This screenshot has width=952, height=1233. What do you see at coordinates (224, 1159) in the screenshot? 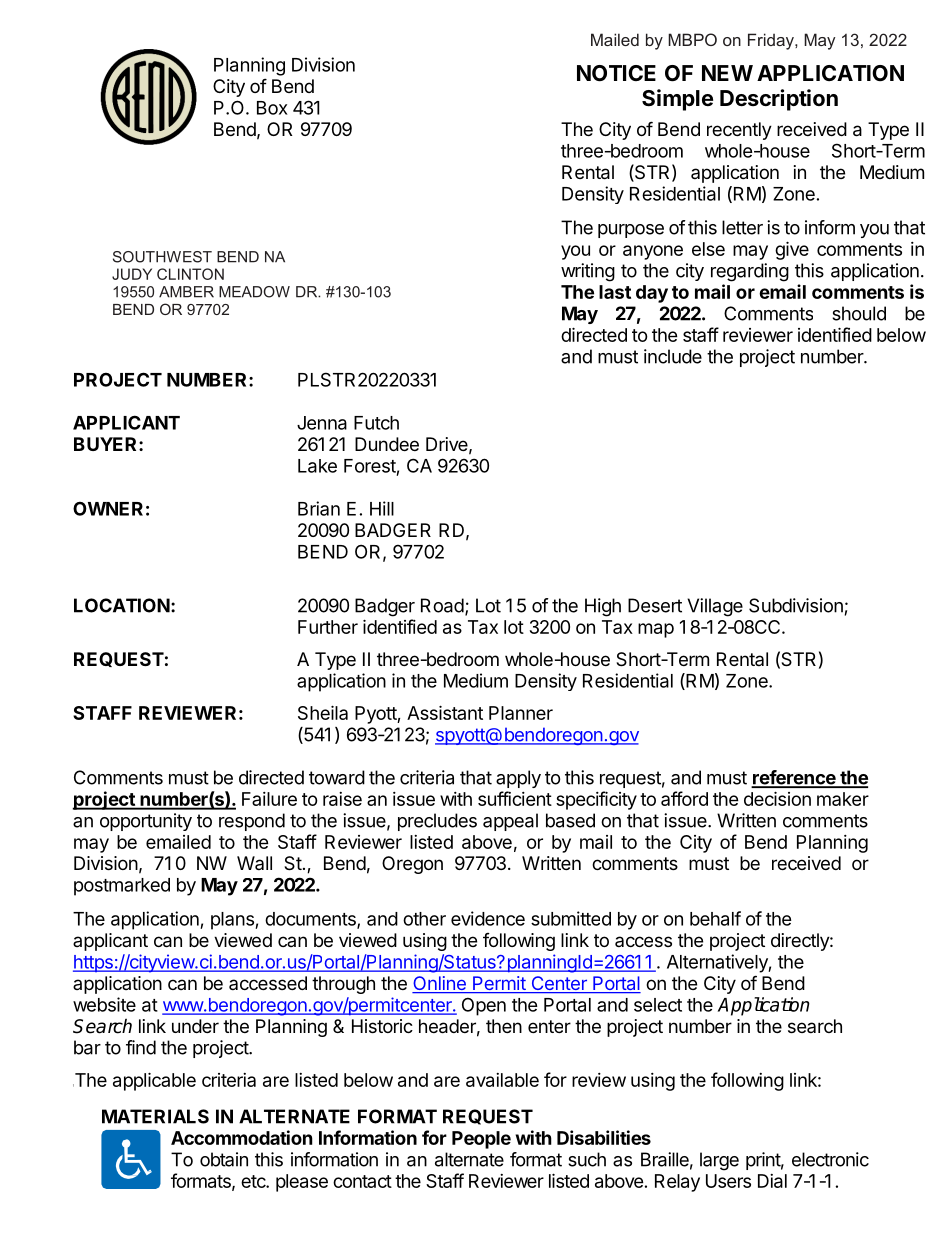
I see `obtain` at bounding box center [224, 1159].
